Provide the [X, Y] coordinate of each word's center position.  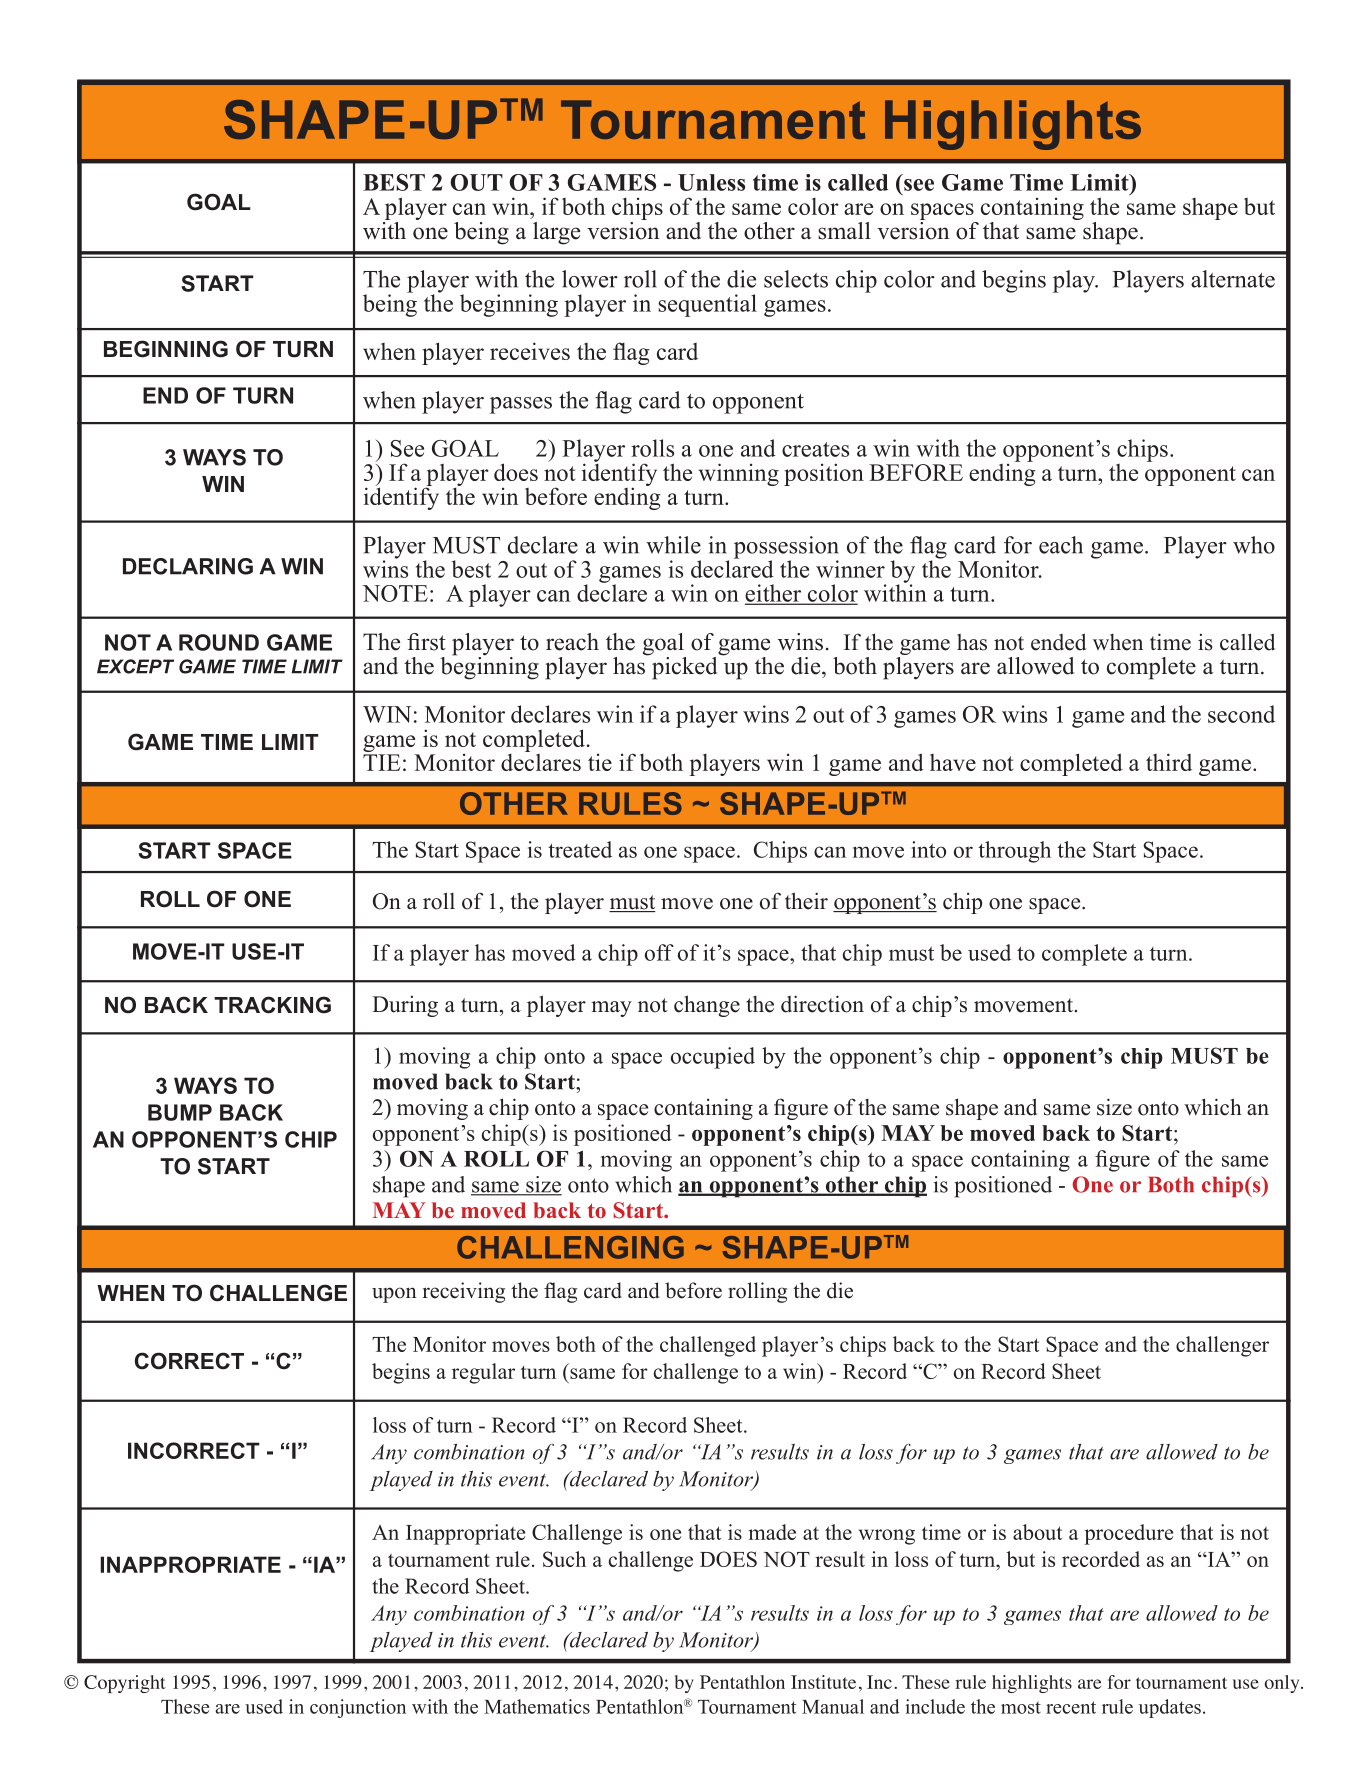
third [1169, 762]
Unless [711, 182]
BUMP [180, 1112]
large [556, 233]
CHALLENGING [570, 1247]
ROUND [219, 642]
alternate [1233, 279]
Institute [823, 1682]
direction [822, 1004]
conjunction [358, 1708]
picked [684, 668]
